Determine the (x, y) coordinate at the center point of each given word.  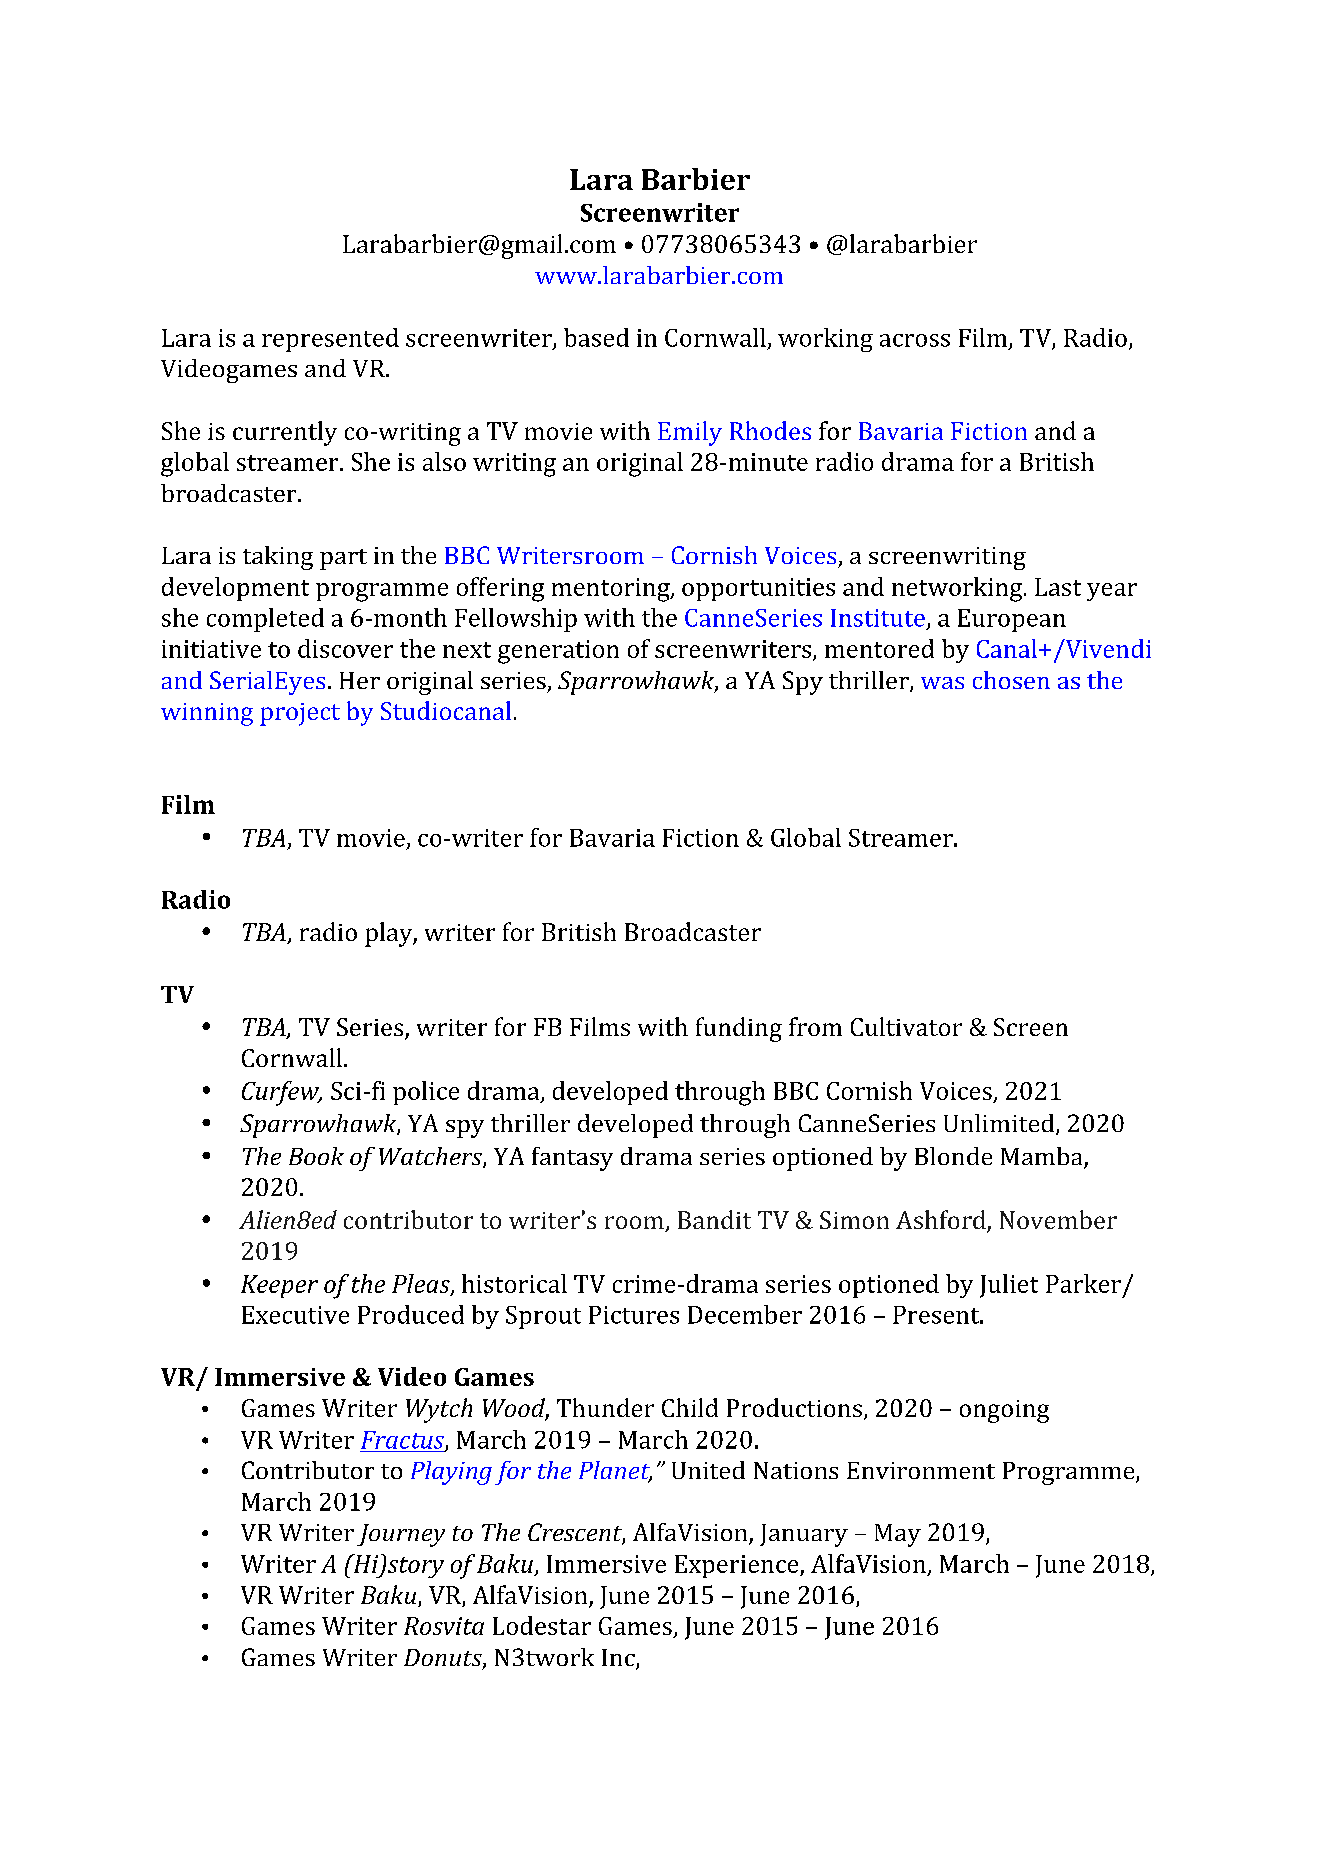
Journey (401, 1535)
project (300, 714)
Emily (690, 433)
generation (558, 652)
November (1058, 1219)
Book (316, 1156)
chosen (1011, 680)
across (915, 340)
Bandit (714, 1219)
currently (285, 433)
